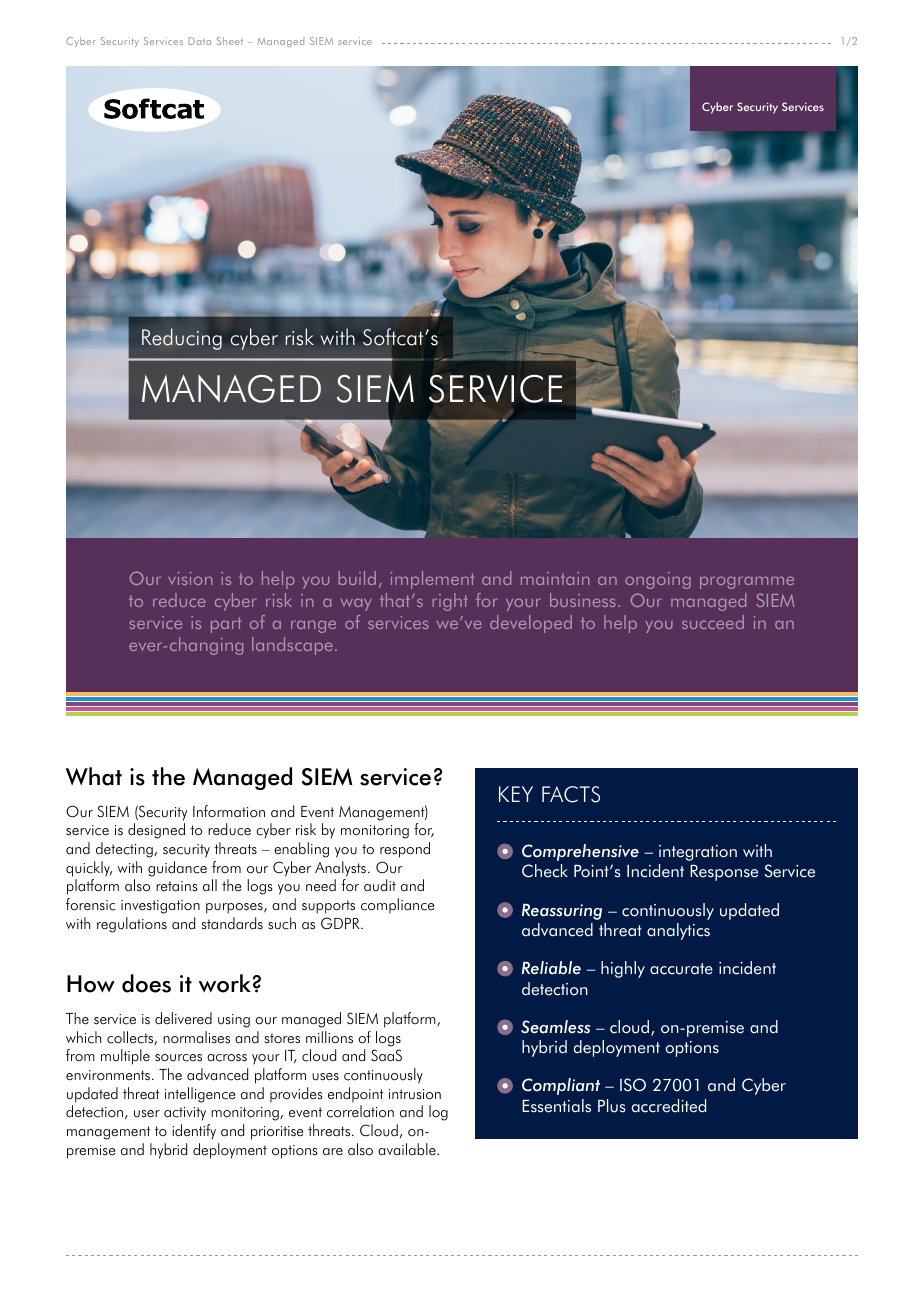 The width and height of the document is (924, 1308). Describe the element at coordinates (450, 602) in the document. I see `right` at that location.
